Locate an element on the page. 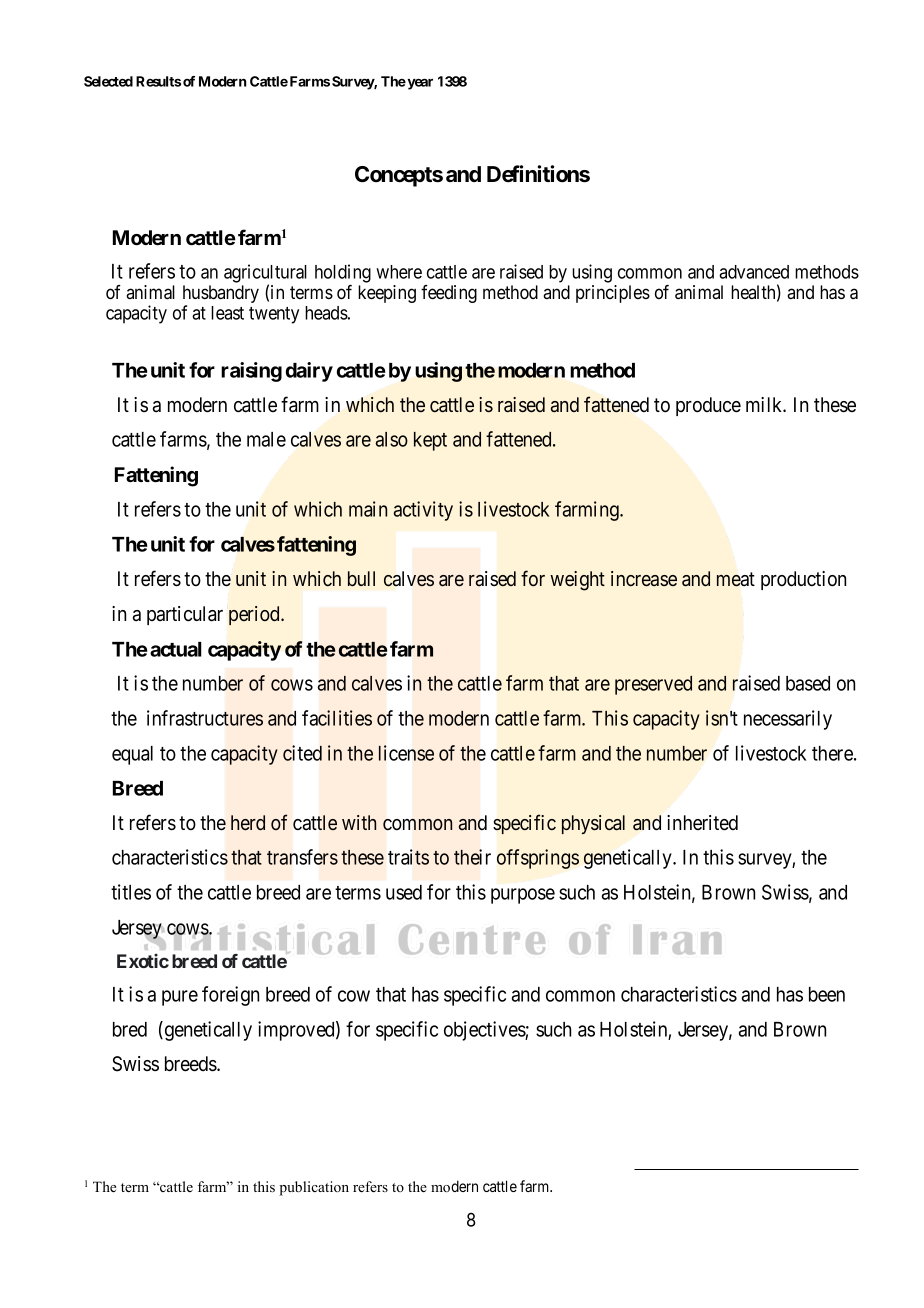  inherited is located at coordinates (702, 823).
